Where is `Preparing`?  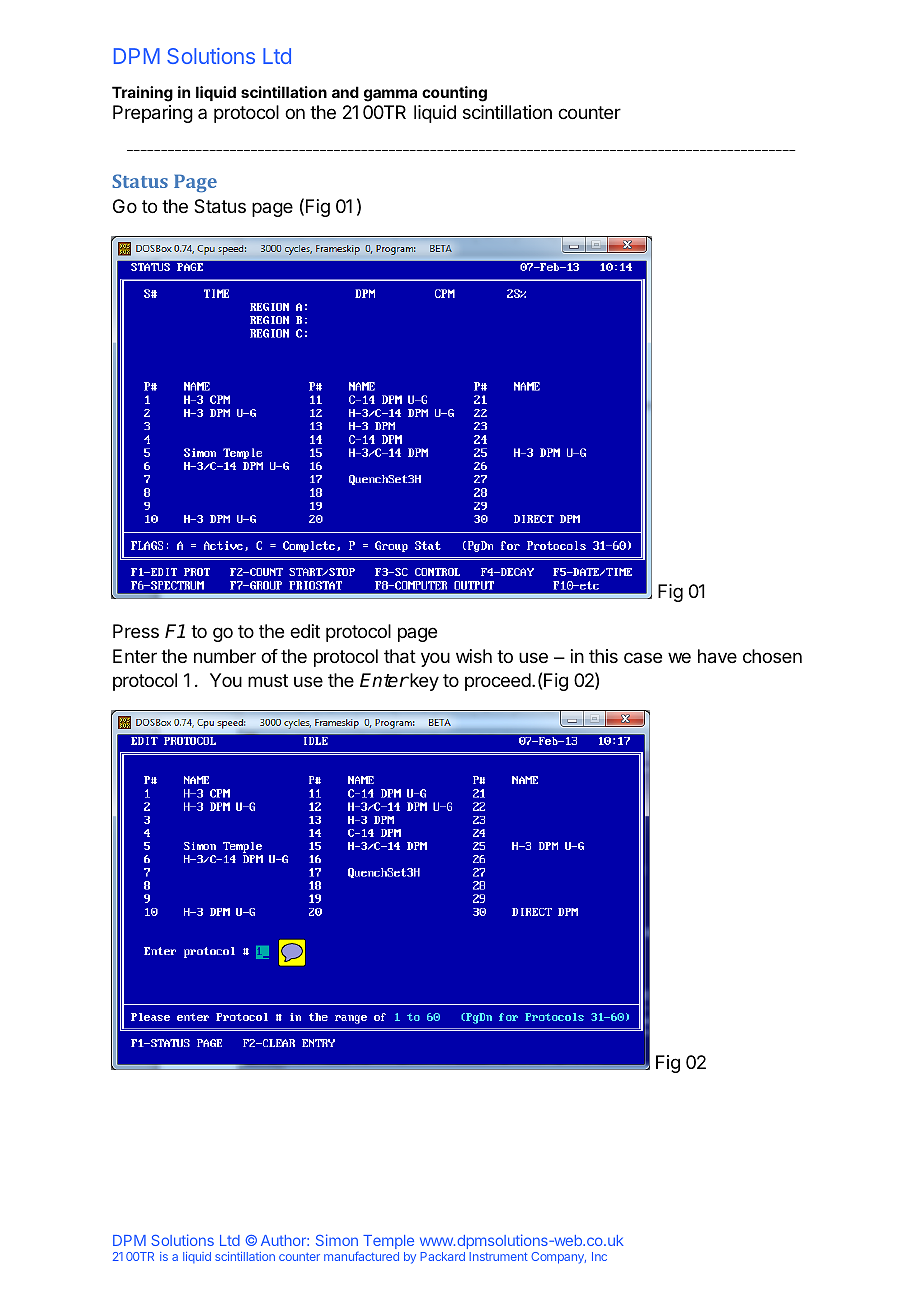
Preparing is located at coordinates (153, 114).
